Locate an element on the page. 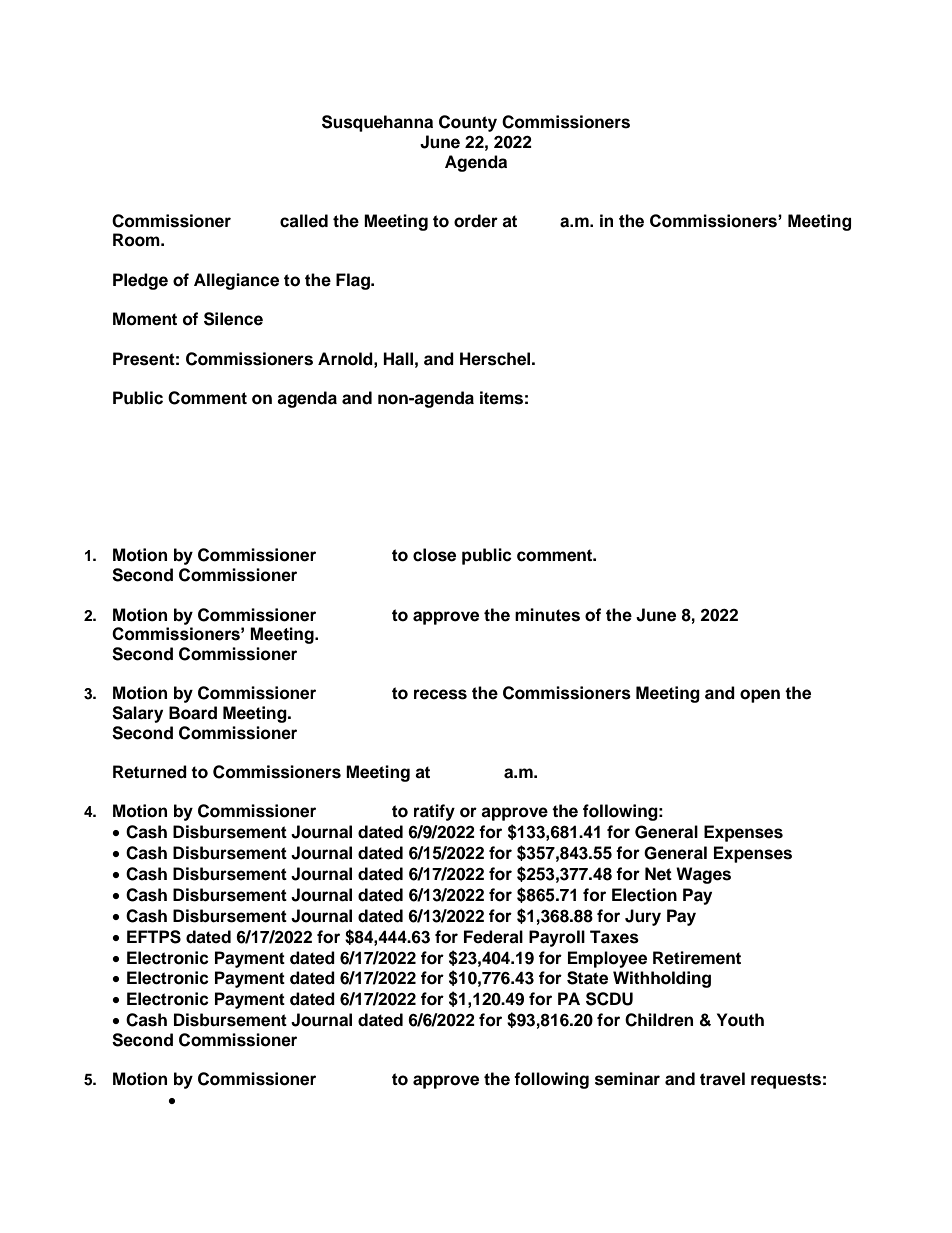  recess is located at coordinates (440, 694).
